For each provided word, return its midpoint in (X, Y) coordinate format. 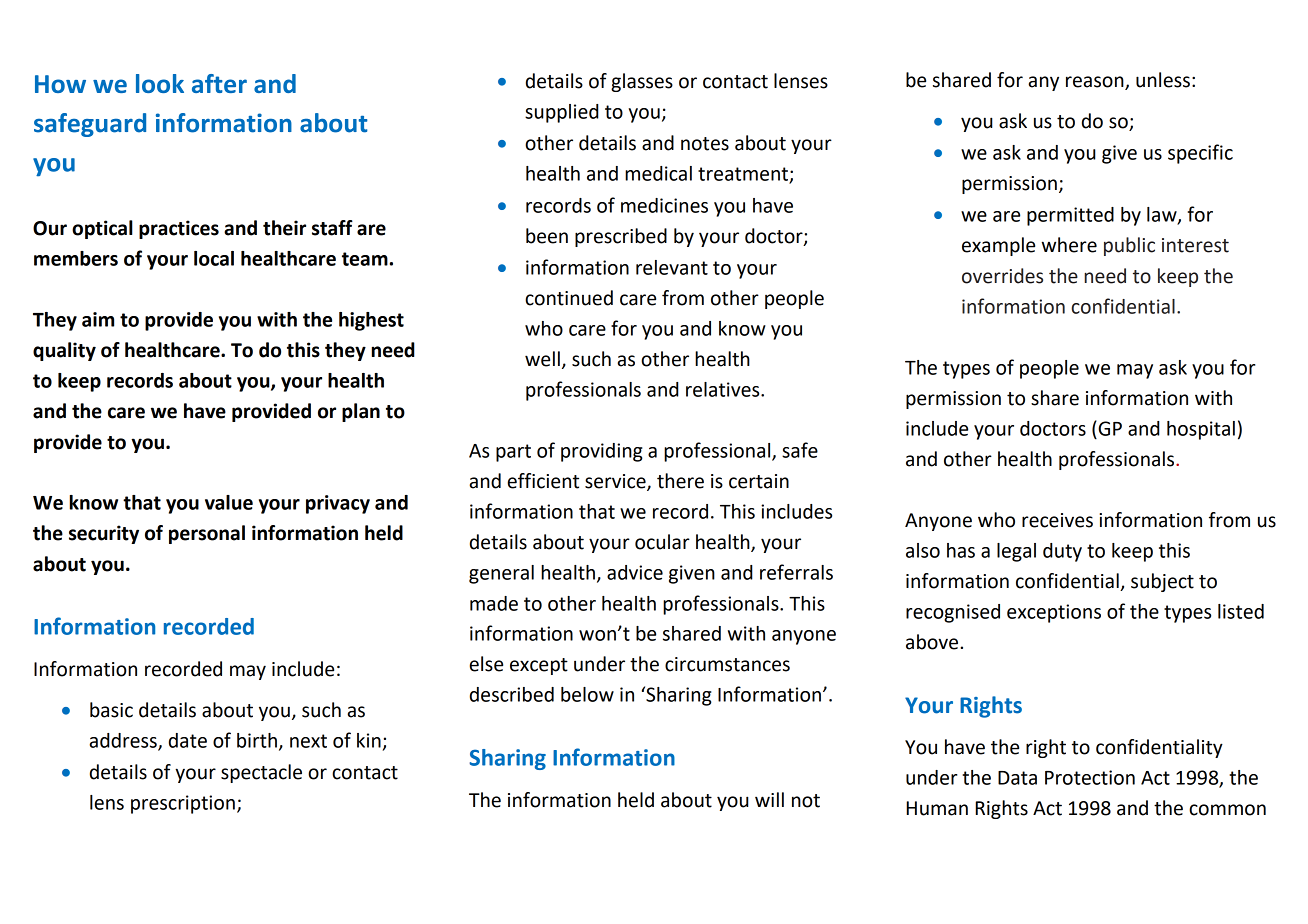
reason (1096, 83)
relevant (672, 267)
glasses (642, 82)
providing (602, 452)
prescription (183, 804)
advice (635, 572)
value (229, 502)
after (219, 83)
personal (207, 534)
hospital (1201, 430)
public (1129, 246)
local (214, 258)
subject (1162, 582)
